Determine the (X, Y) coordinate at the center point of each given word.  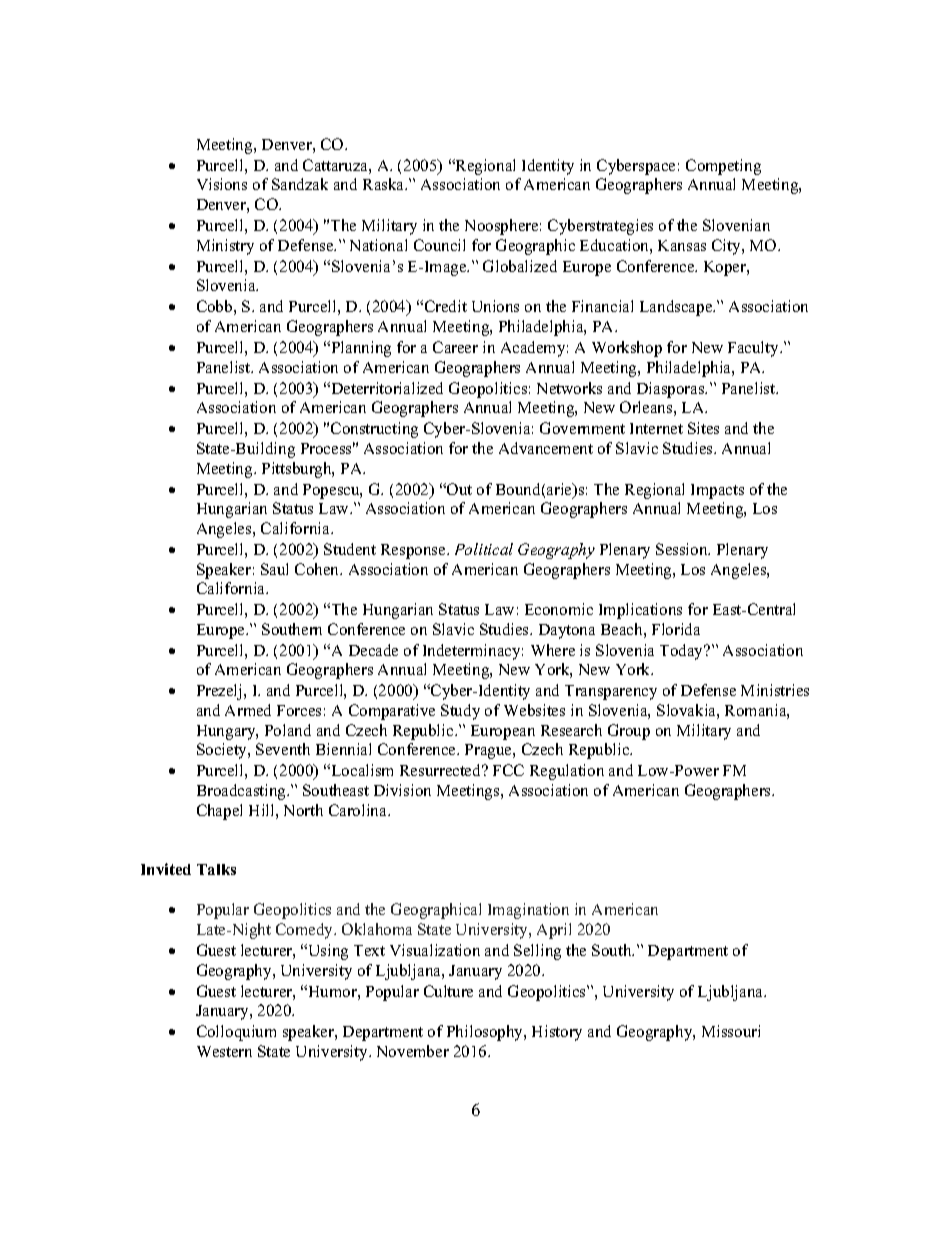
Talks (216, 869)
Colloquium (236, 1033)
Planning (360, 349)
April (554, 931)
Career (455, 347)
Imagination (528, 911)
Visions (222, 184)
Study (460, 712)
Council (439, 245)
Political (484, 549)
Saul (274, 569)
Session (683, 549)
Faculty (754, 349)
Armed (248, 710)
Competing (723, 167)
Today (683, 652)
